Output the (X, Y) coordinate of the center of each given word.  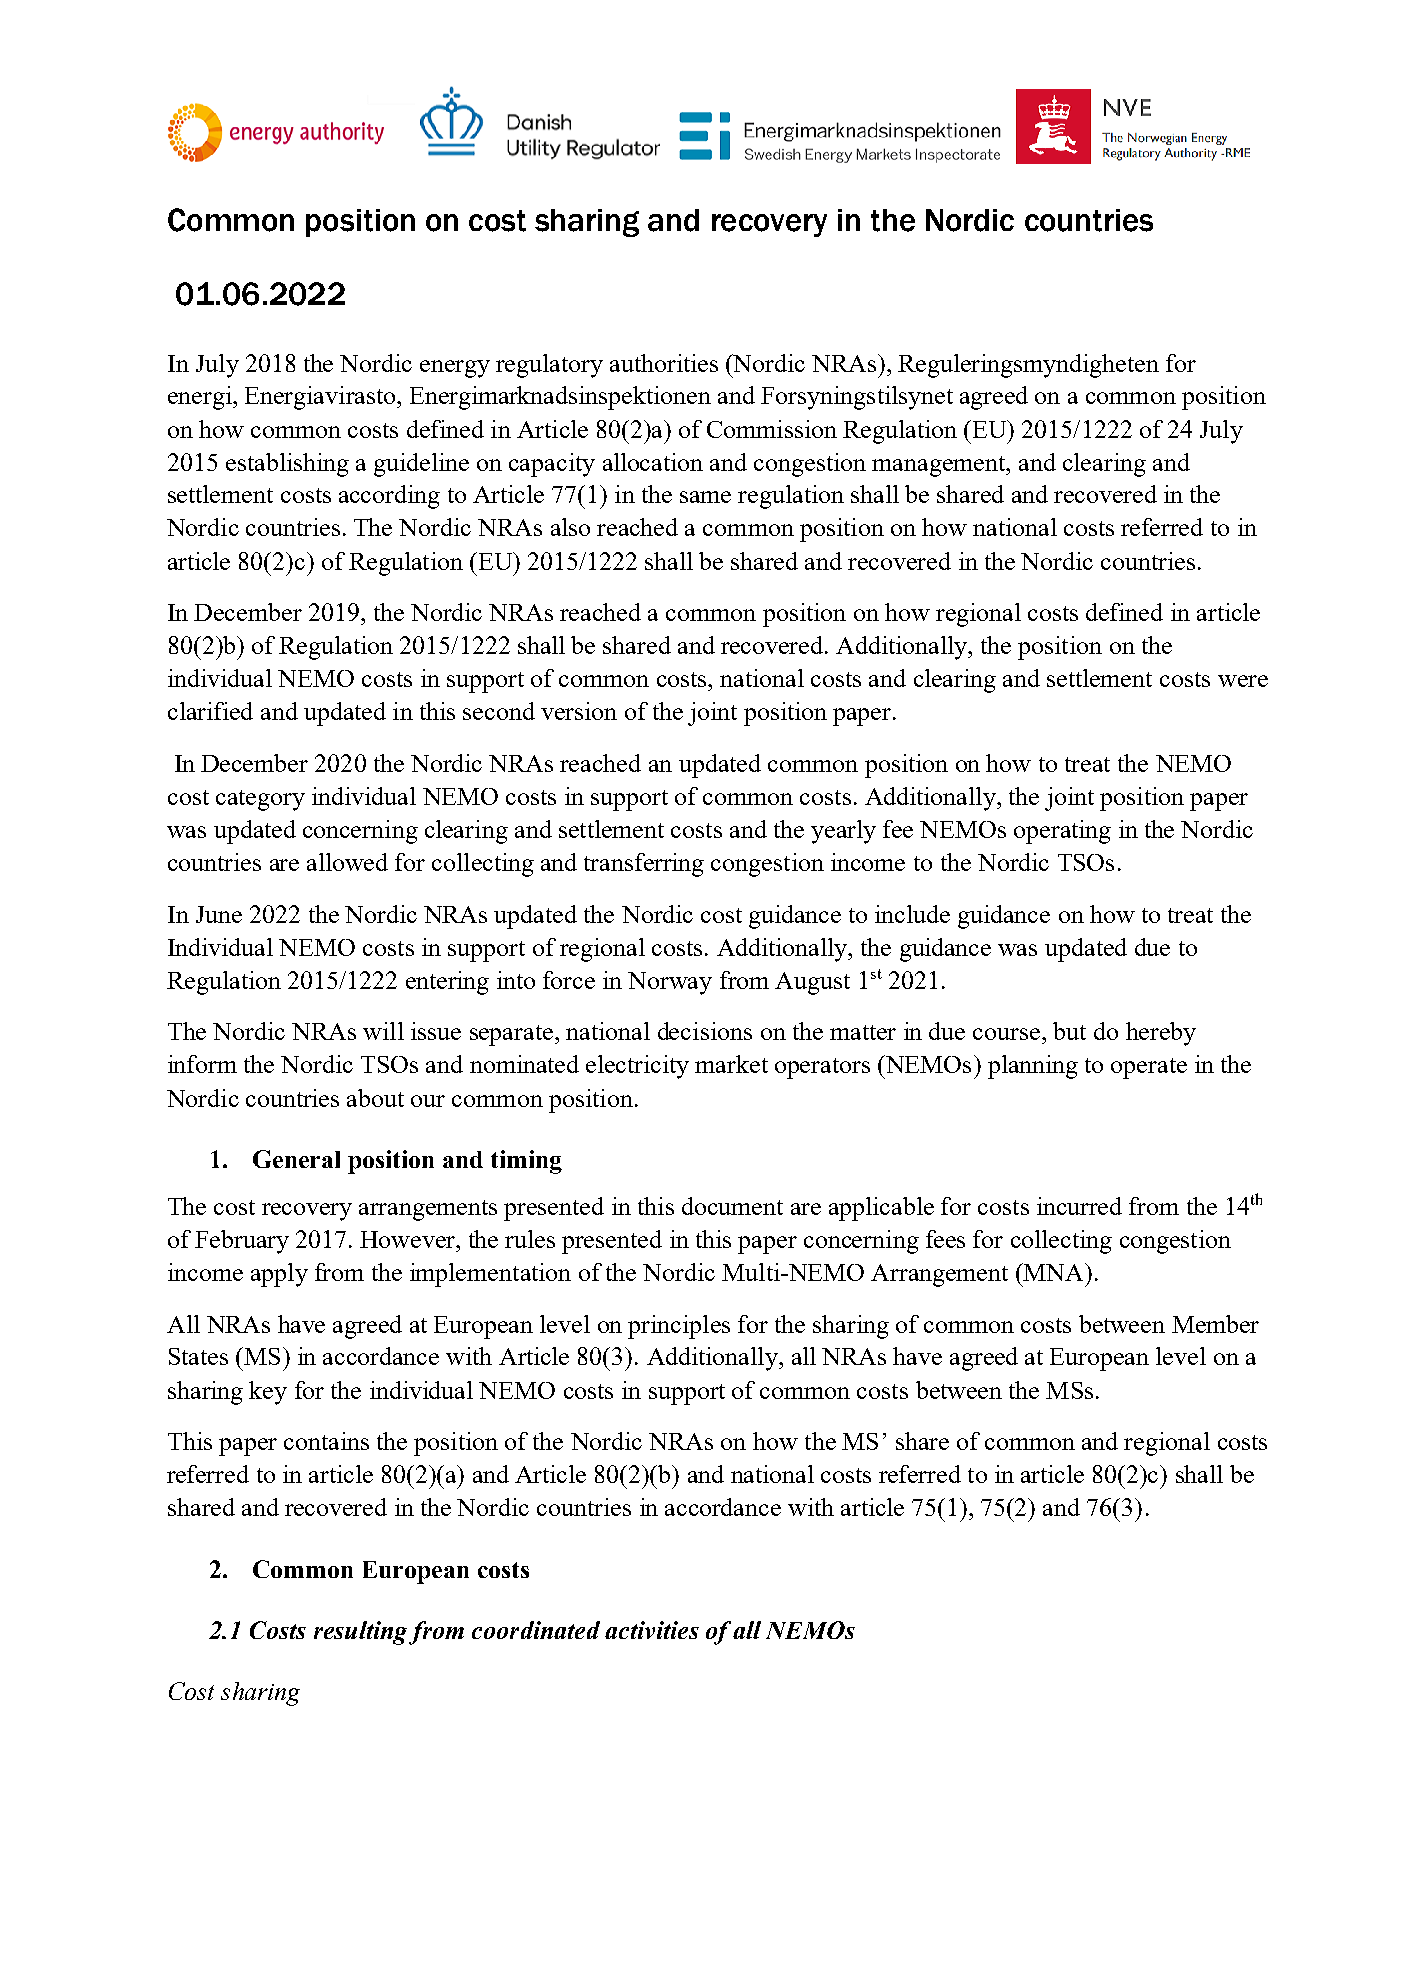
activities (652, 1630)
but (1069, 1031)
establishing (287, 465)
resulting (360, 1633)
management (939, 466)
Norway (670, 983)
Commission (772, 429)
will (383, 1031)
